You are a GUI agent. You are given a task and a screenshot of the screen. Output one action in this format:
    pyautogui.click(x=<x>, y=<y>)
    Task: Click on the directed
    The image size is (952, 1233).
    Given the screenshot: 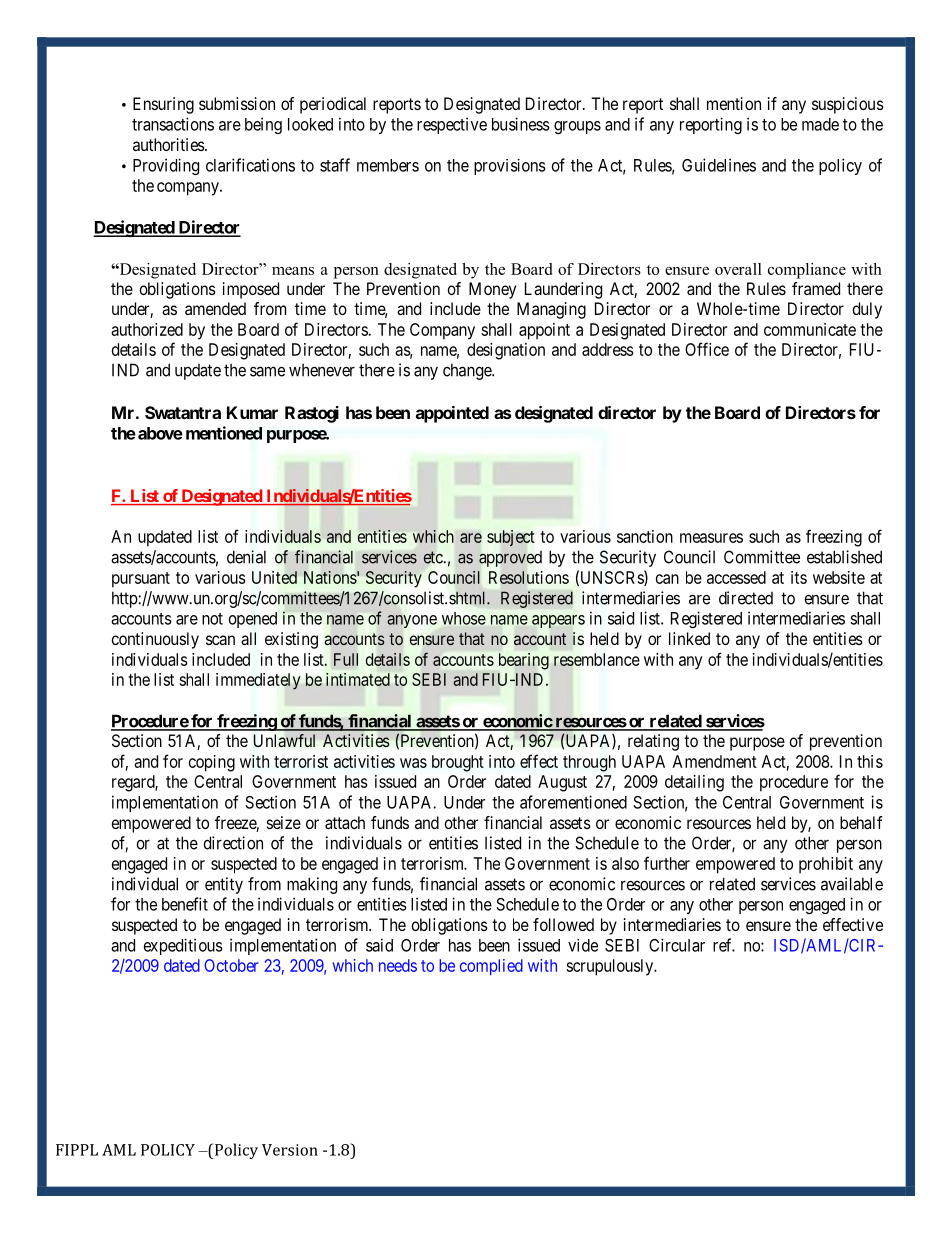 What is the action you would take?
    pyautogui.click(x=746, y=598)
